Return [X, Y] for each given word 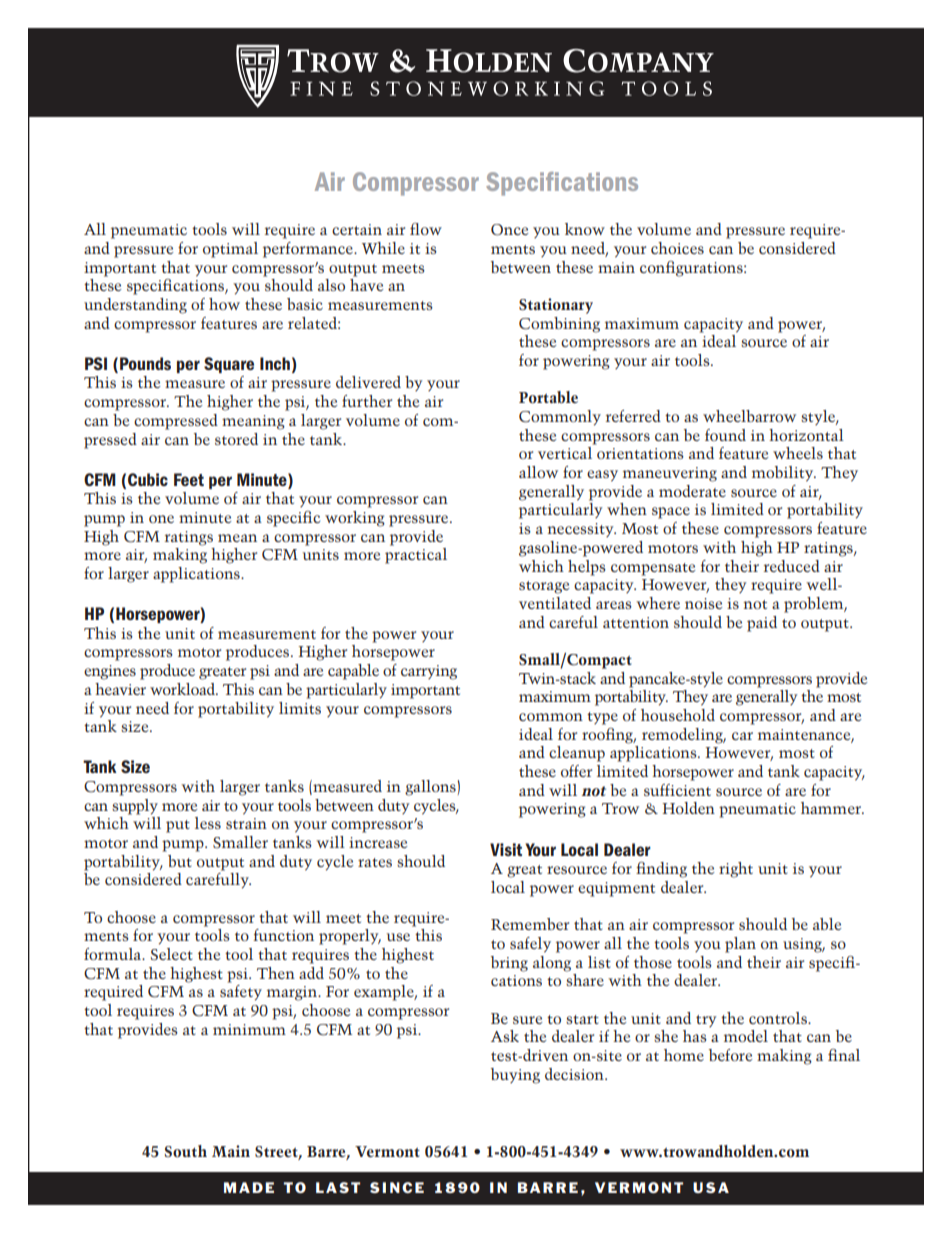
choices [677, 248]
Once [510, 230]
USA [711, 1187]
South [186, 1151]
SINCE [397, 1187]
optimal [230, 250]
